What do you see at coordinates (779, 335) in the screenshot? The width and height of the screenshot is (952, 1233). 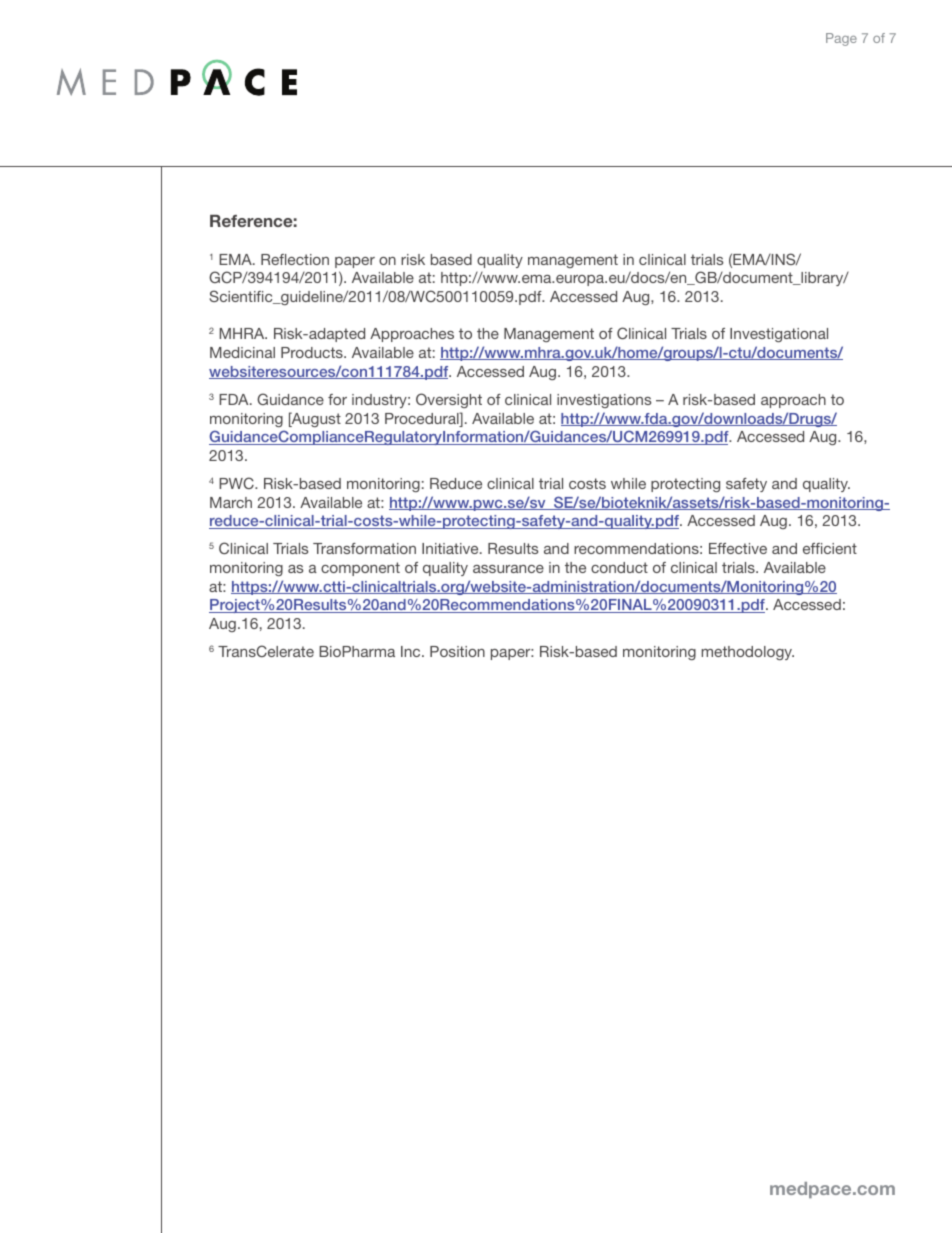 I see `Investigational` at bounding box center [779, 335].
